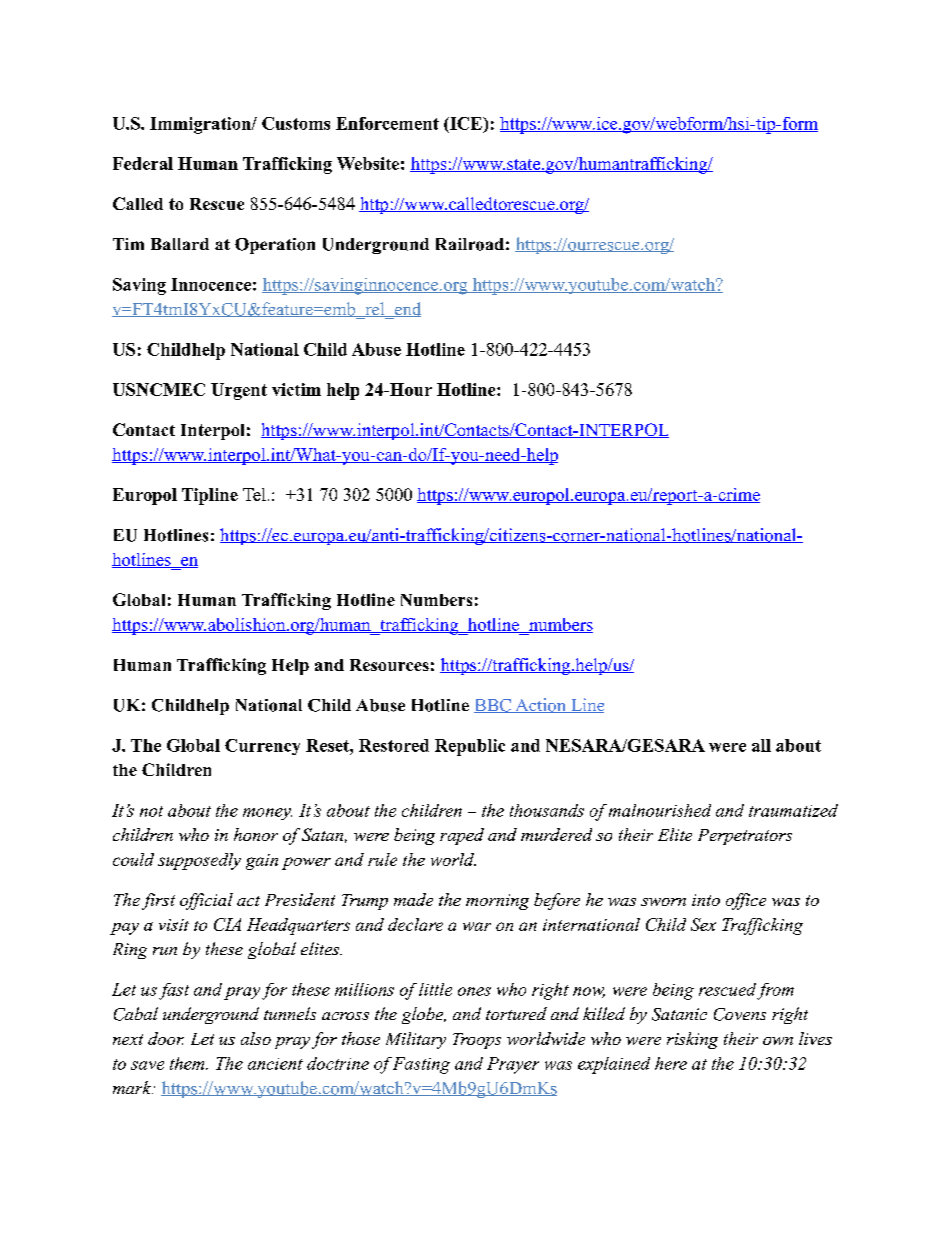 This page has width=952, height=1233. I want to click on them, so click(188, 1063).
